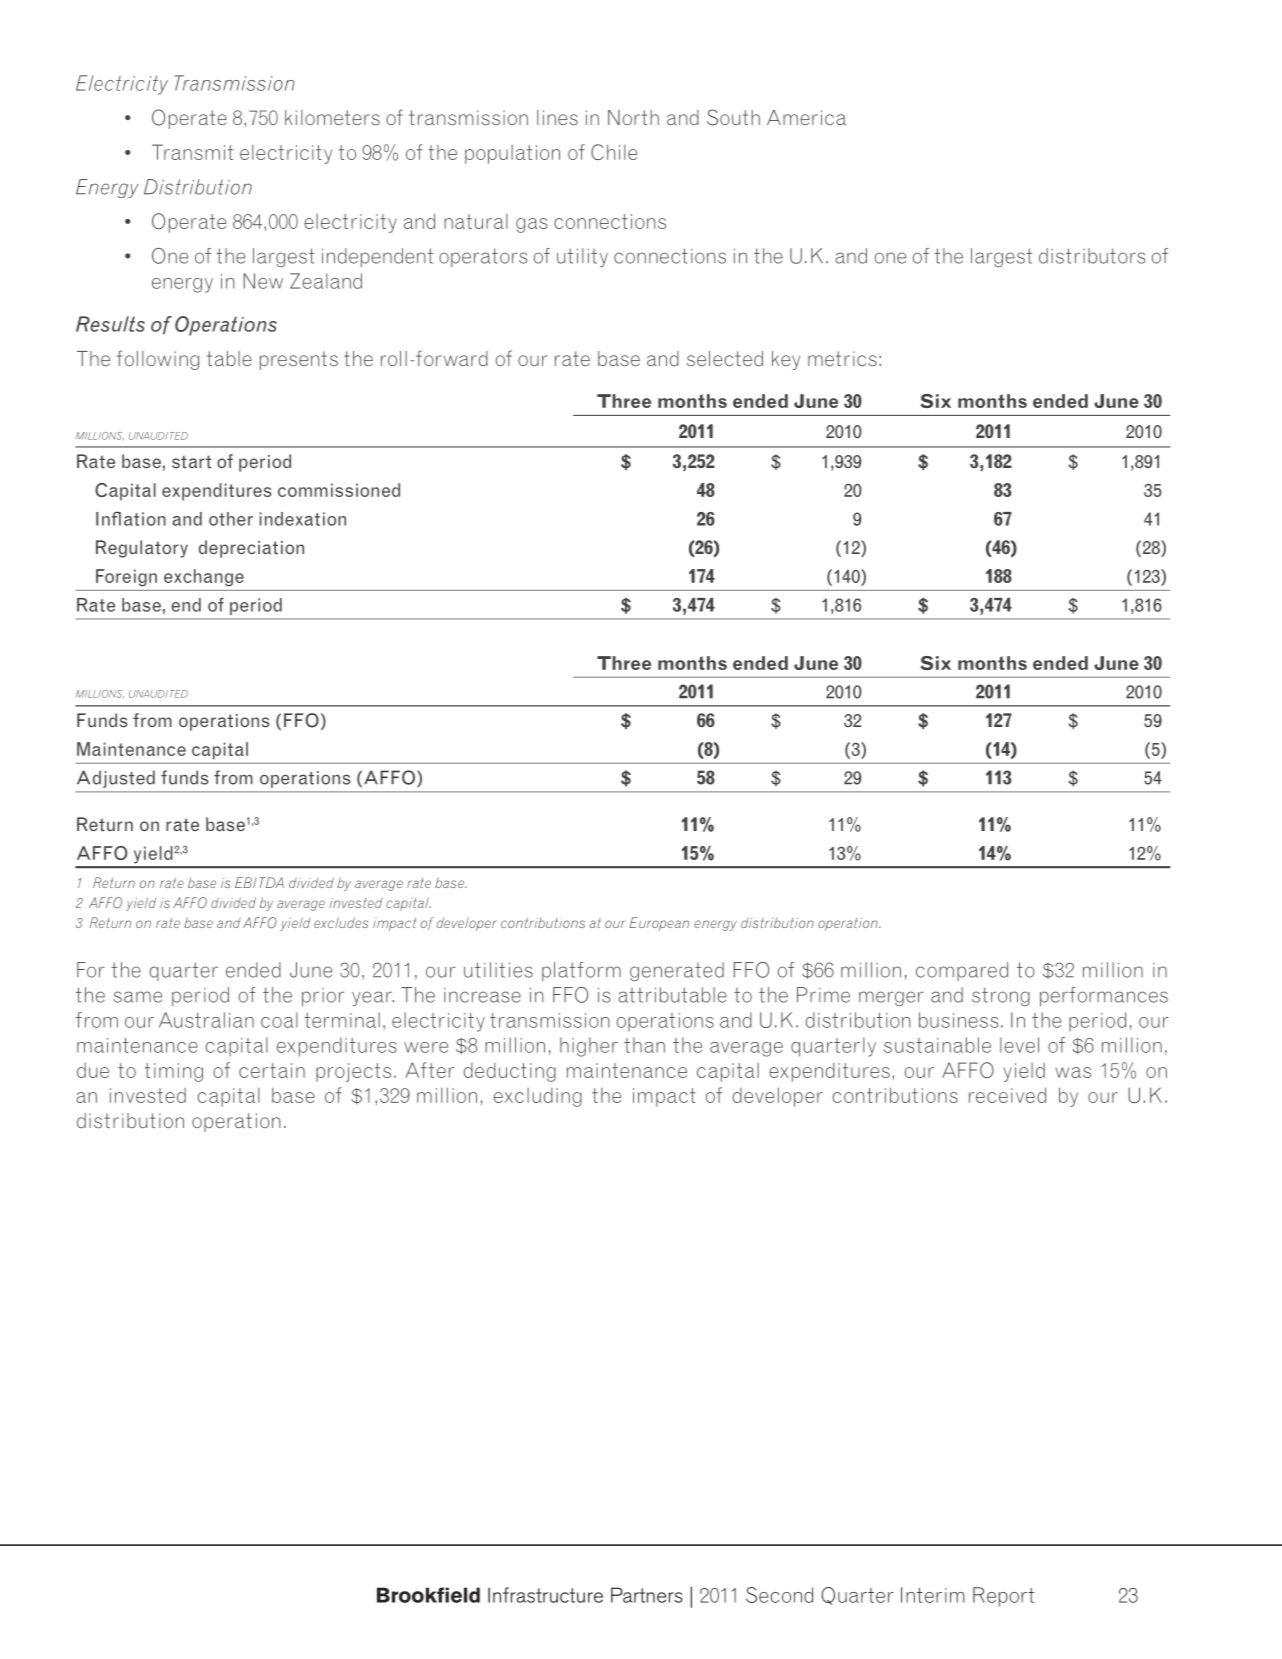  What do you see at coordinates (962, 971) in the image?
I see `compared` at bounding box center [962, 971].
